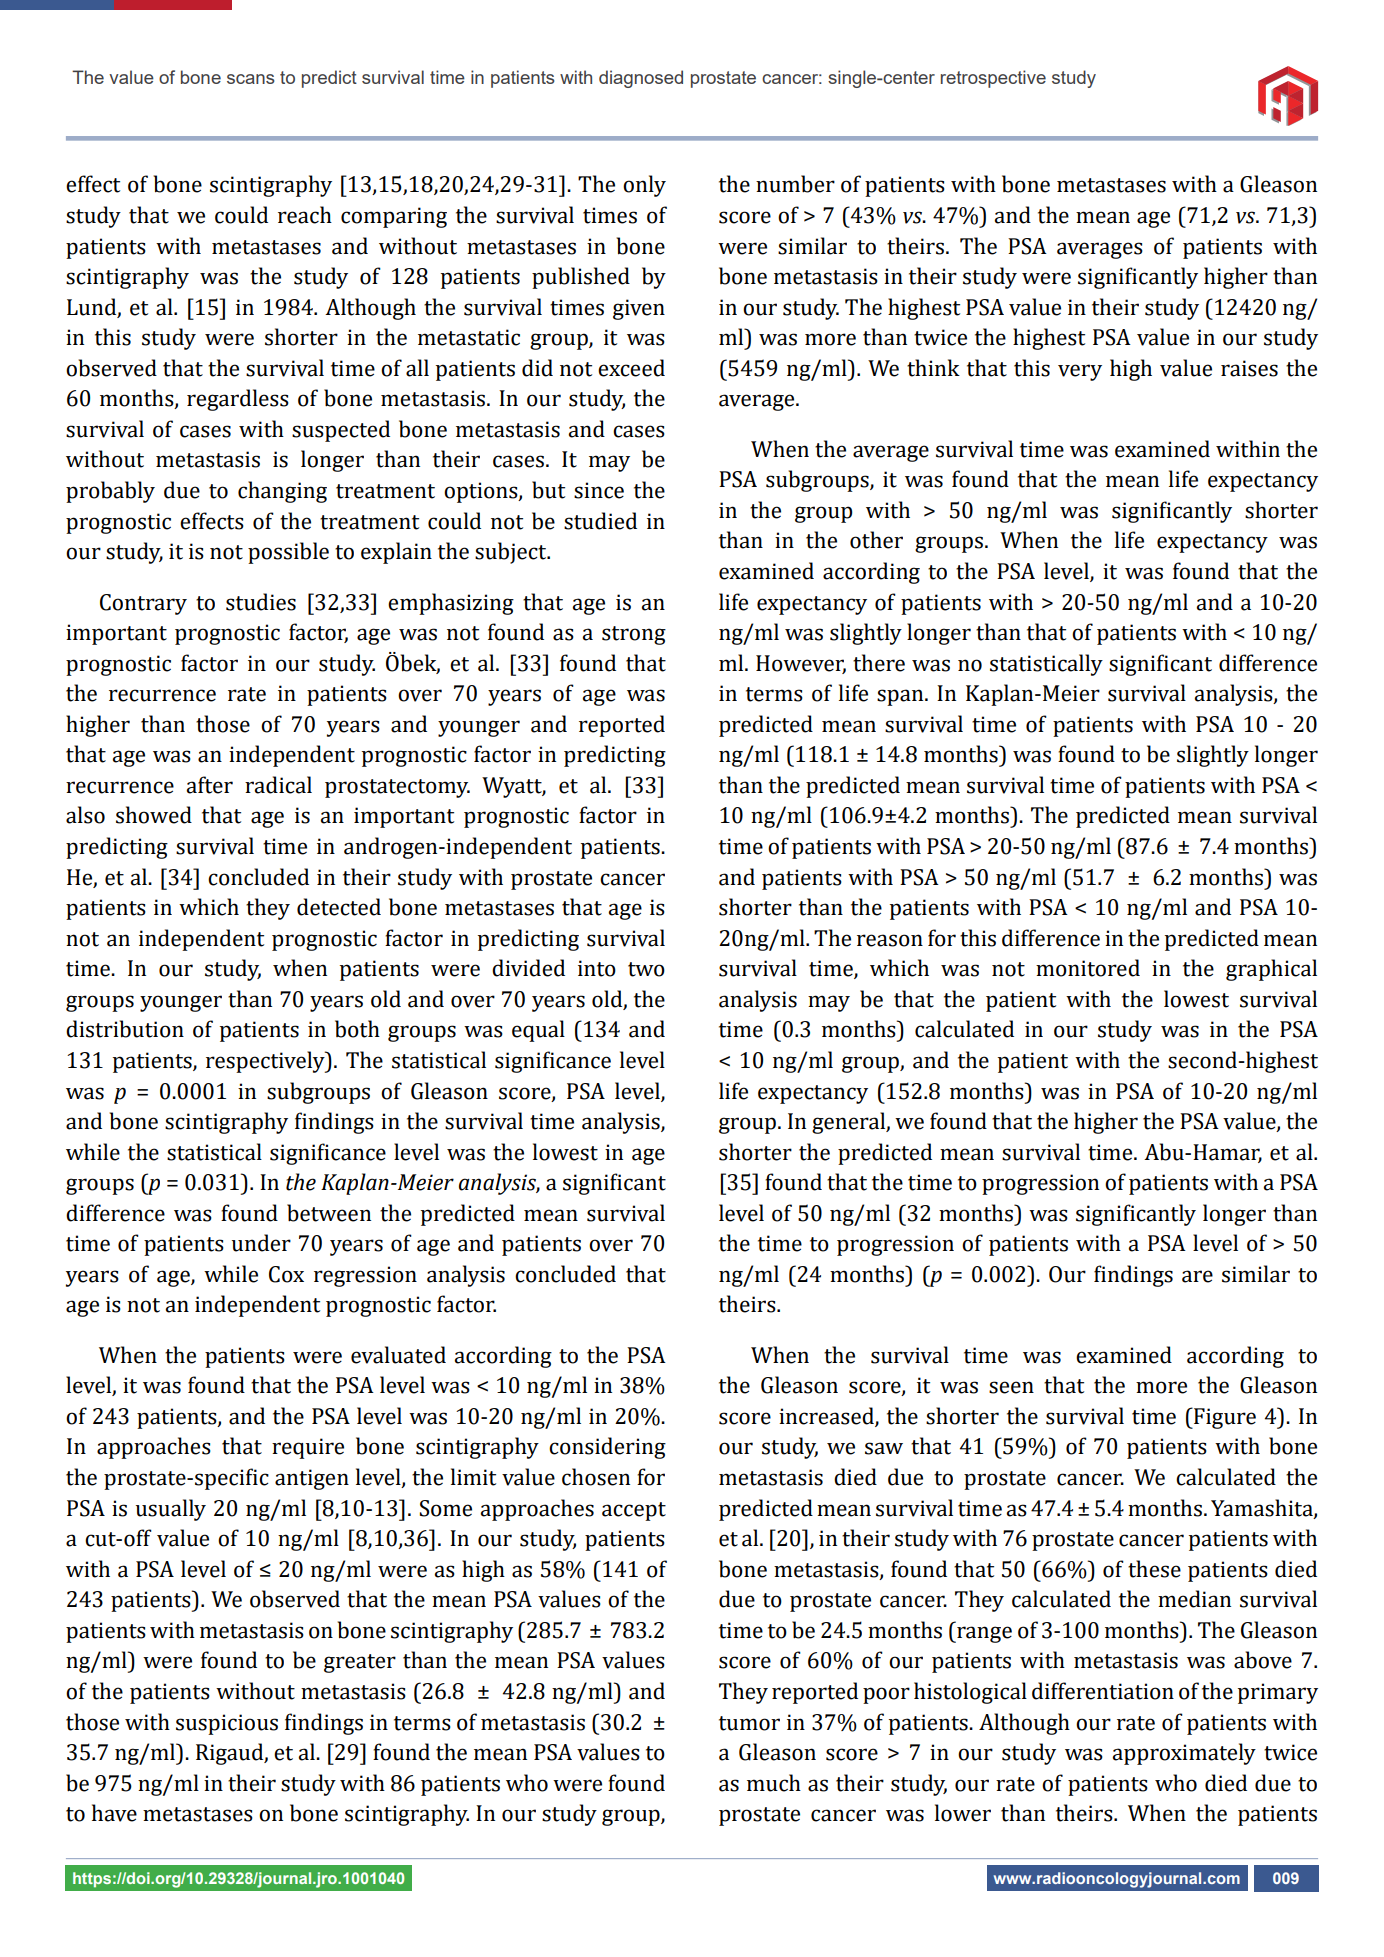 This page has width=1384, height=1957. What do you see at coordinates (251, 79) in the page?
I see `scans` at bounding box center [251, 79].
